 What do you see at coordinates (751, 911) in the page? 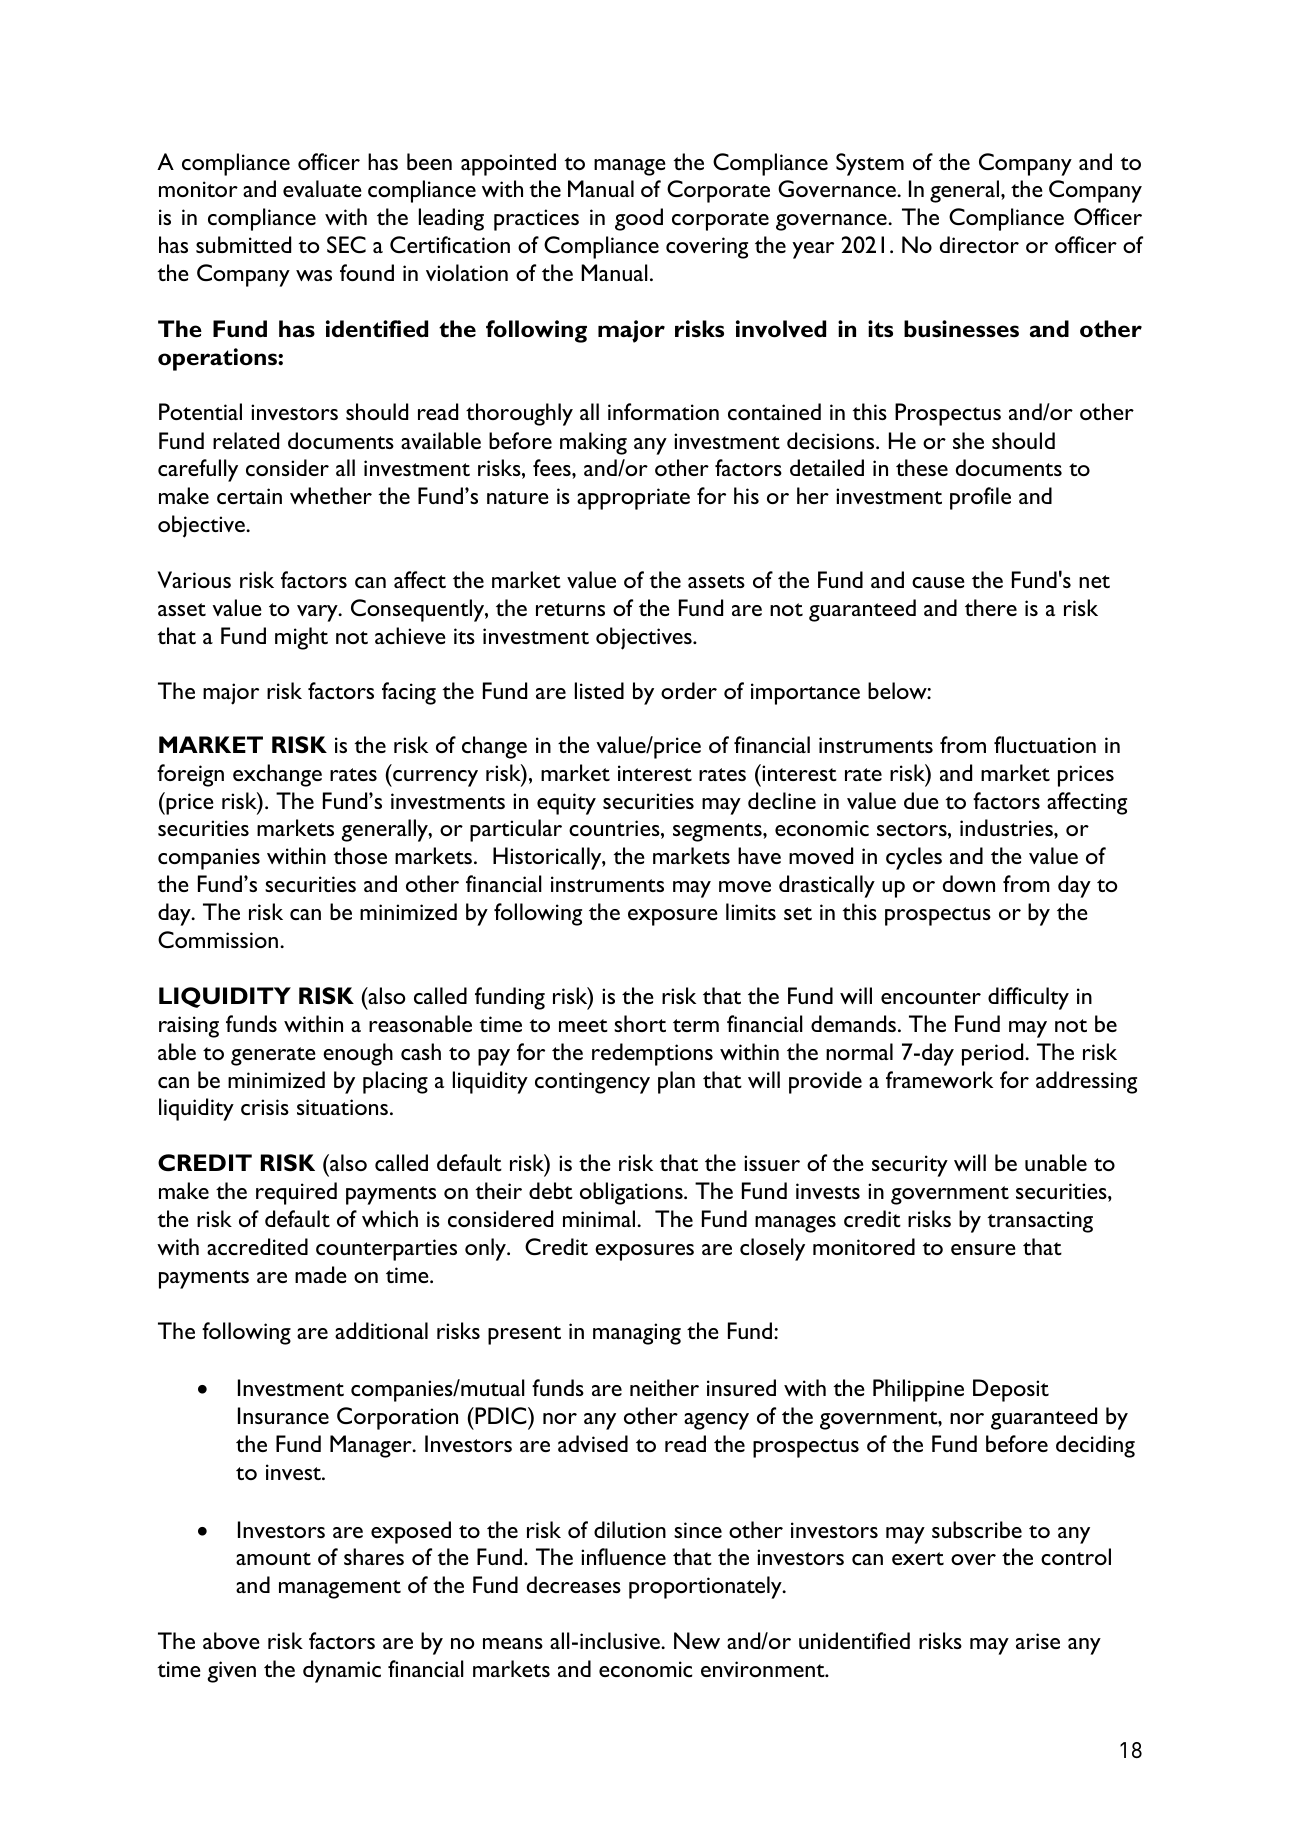
I see `limits` at bounding box center [751, 911].
